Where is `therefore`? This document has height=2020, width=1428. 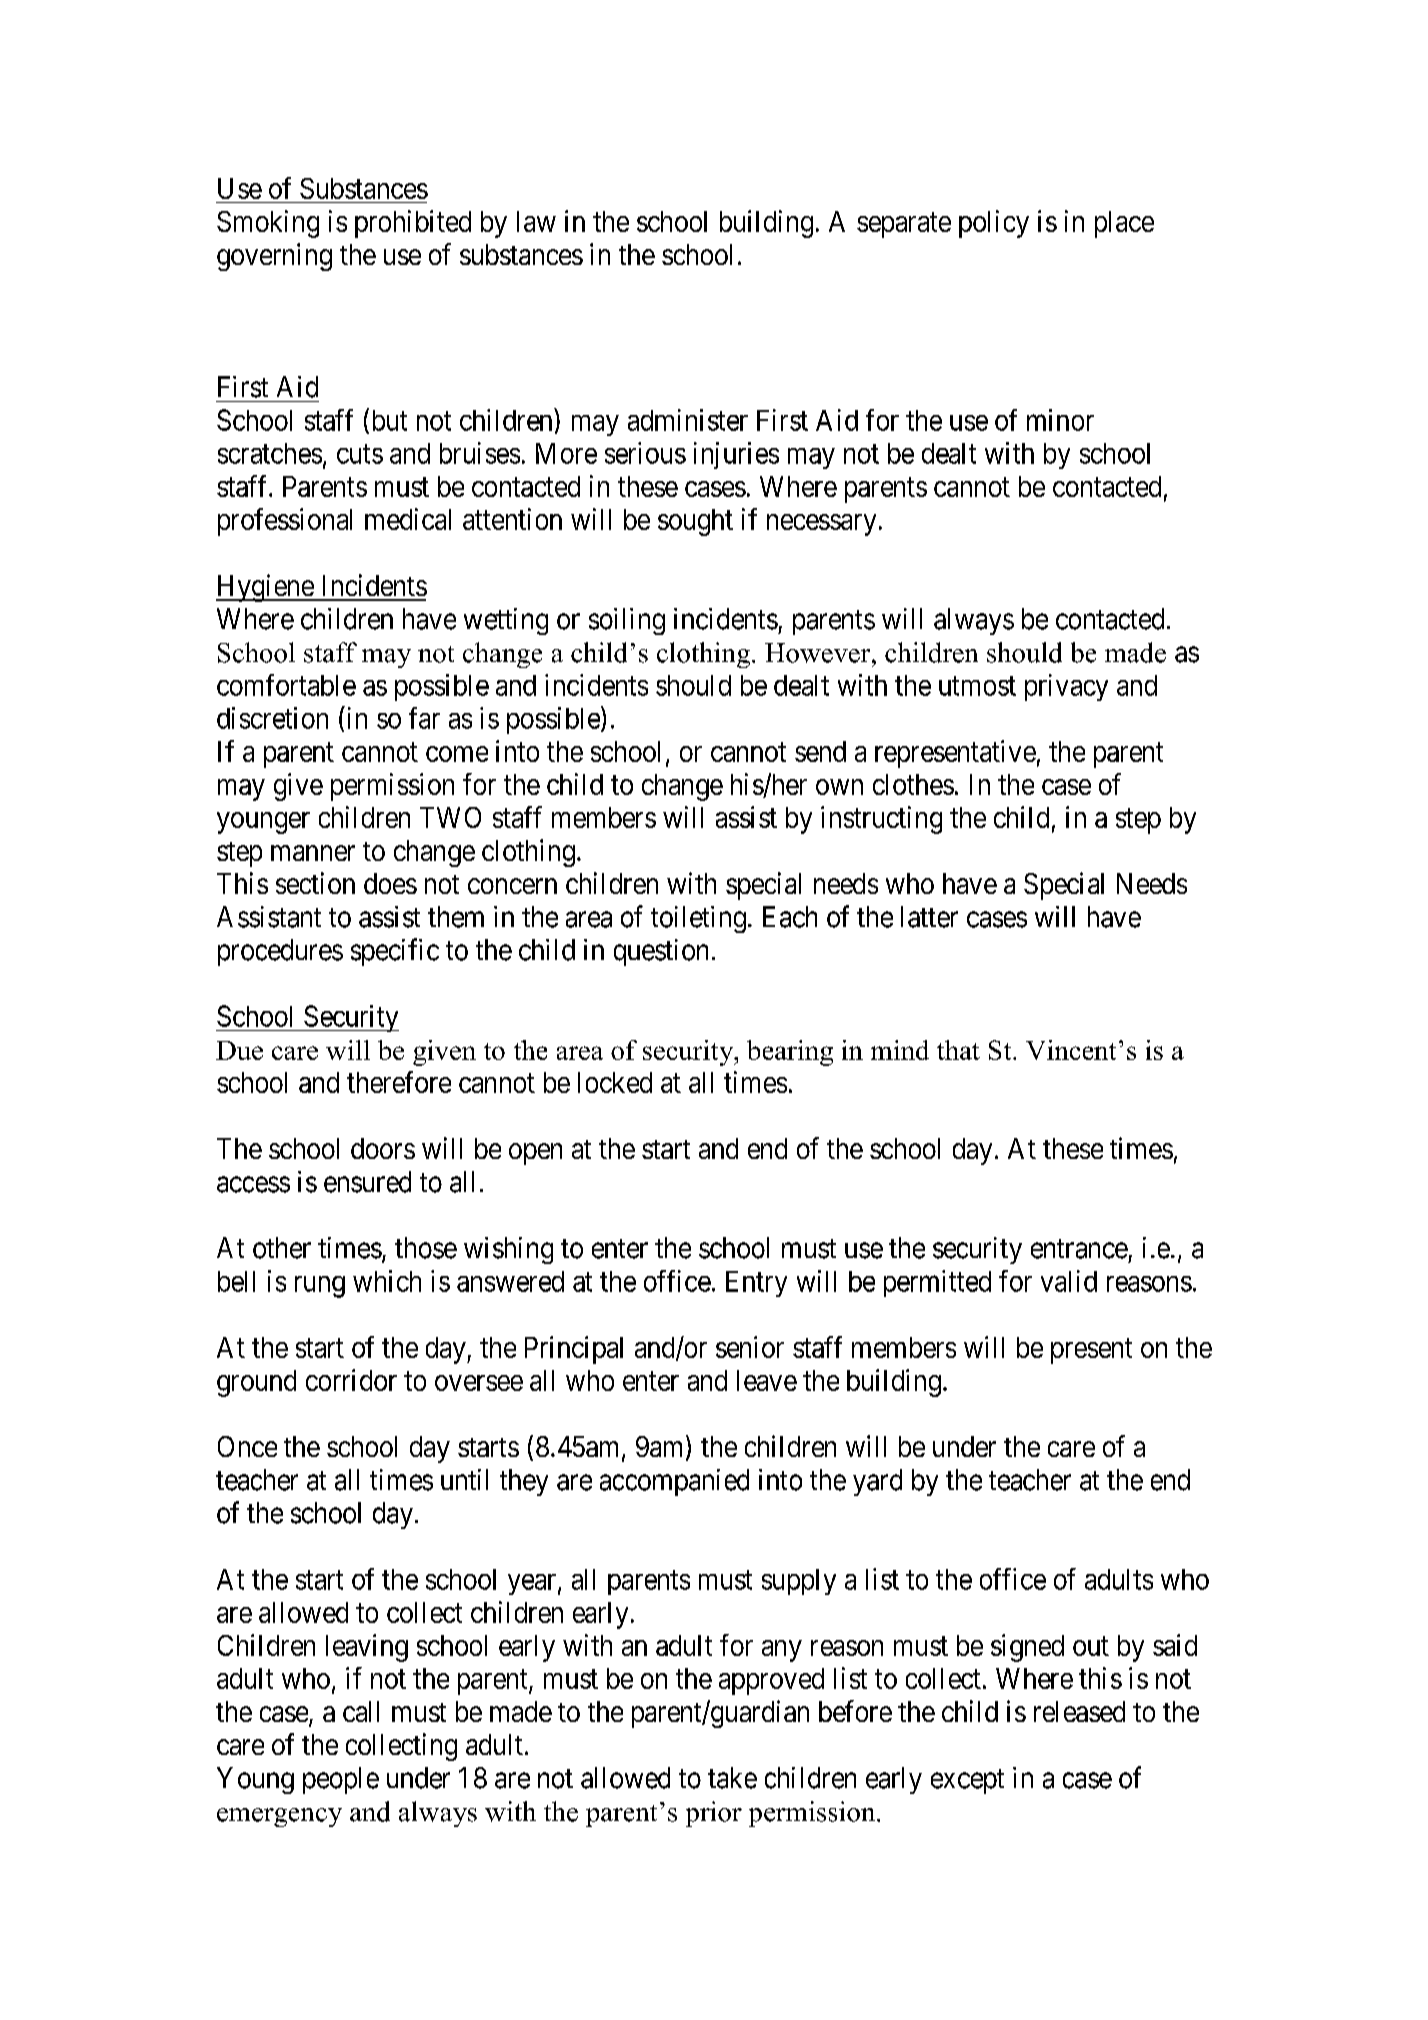
therefore is located at coordinates (399, 1082).
